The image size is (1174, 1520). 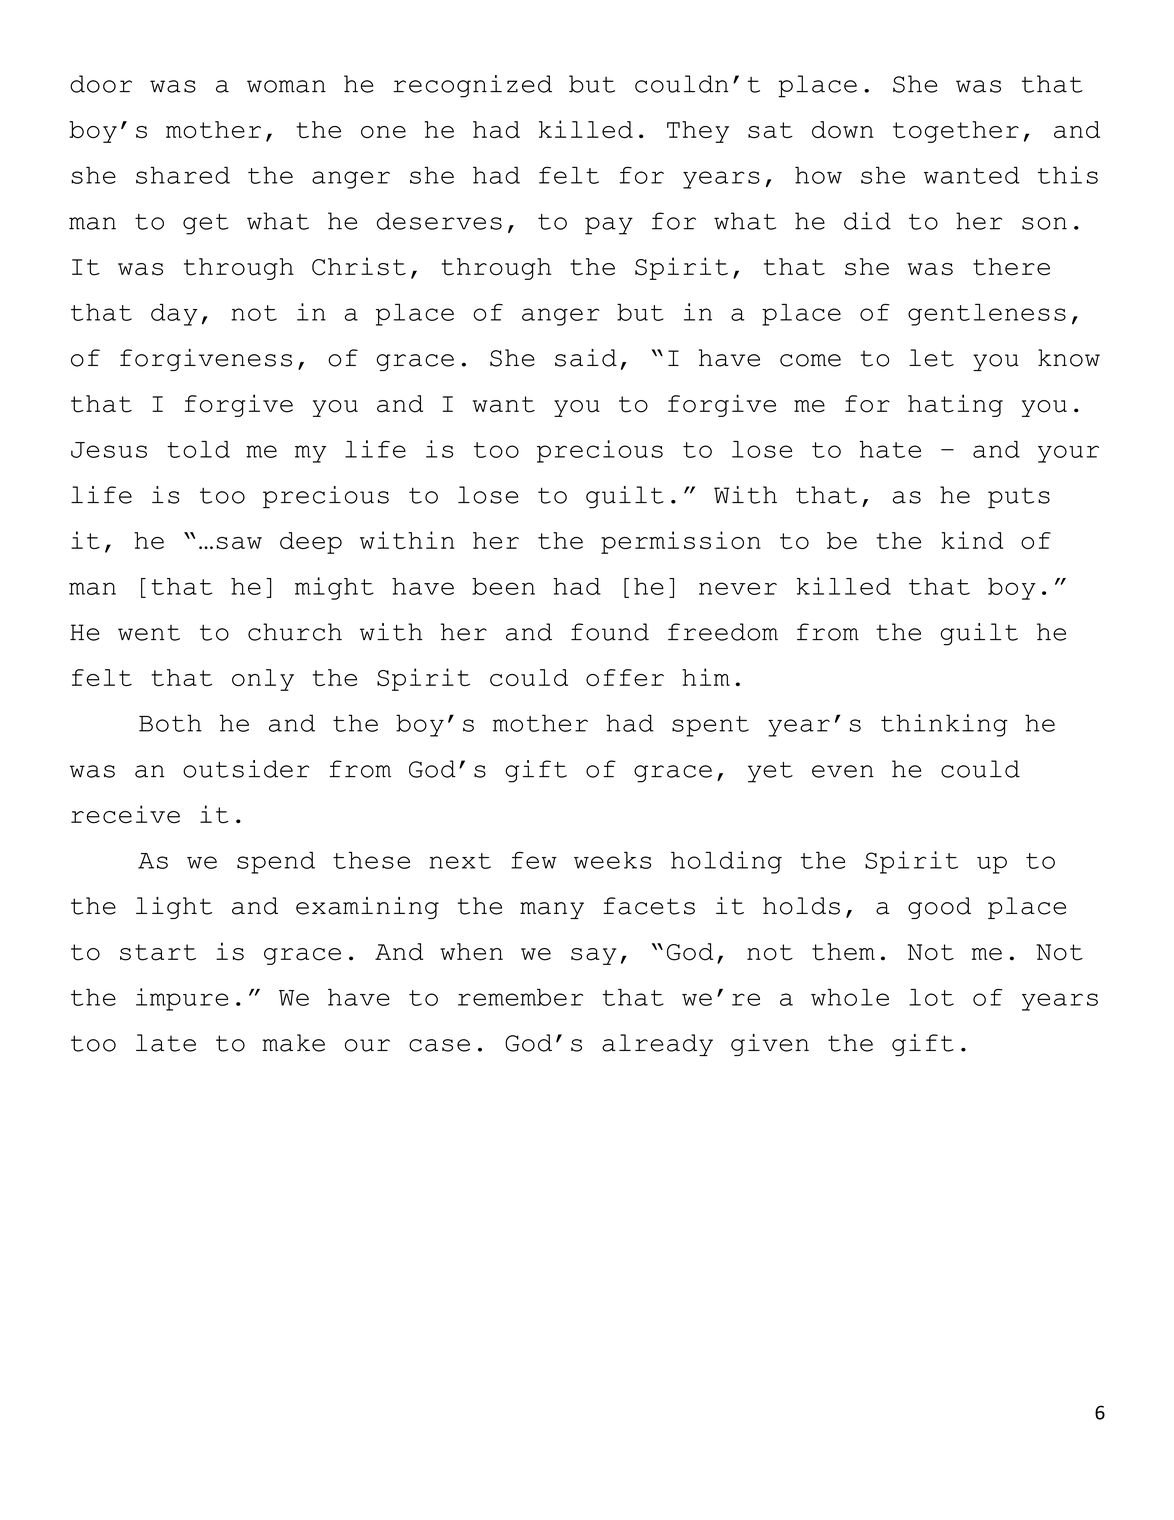 What do you see at coordinates (520, 997) in the image?
I see `remember` at bounding box center [520, 997].
